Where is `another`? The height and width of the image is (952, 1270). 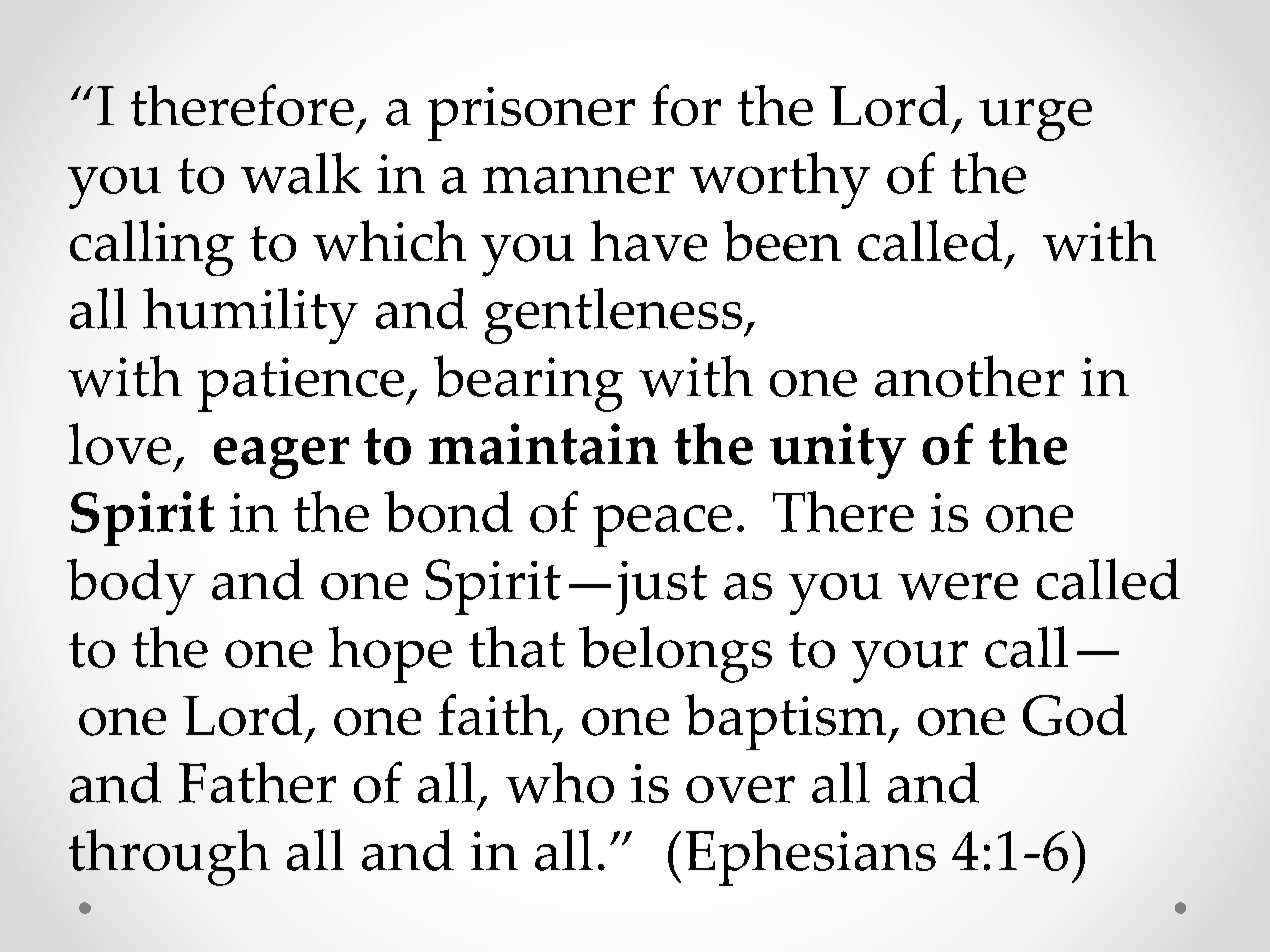
another is located at coordinates (969, 376).
